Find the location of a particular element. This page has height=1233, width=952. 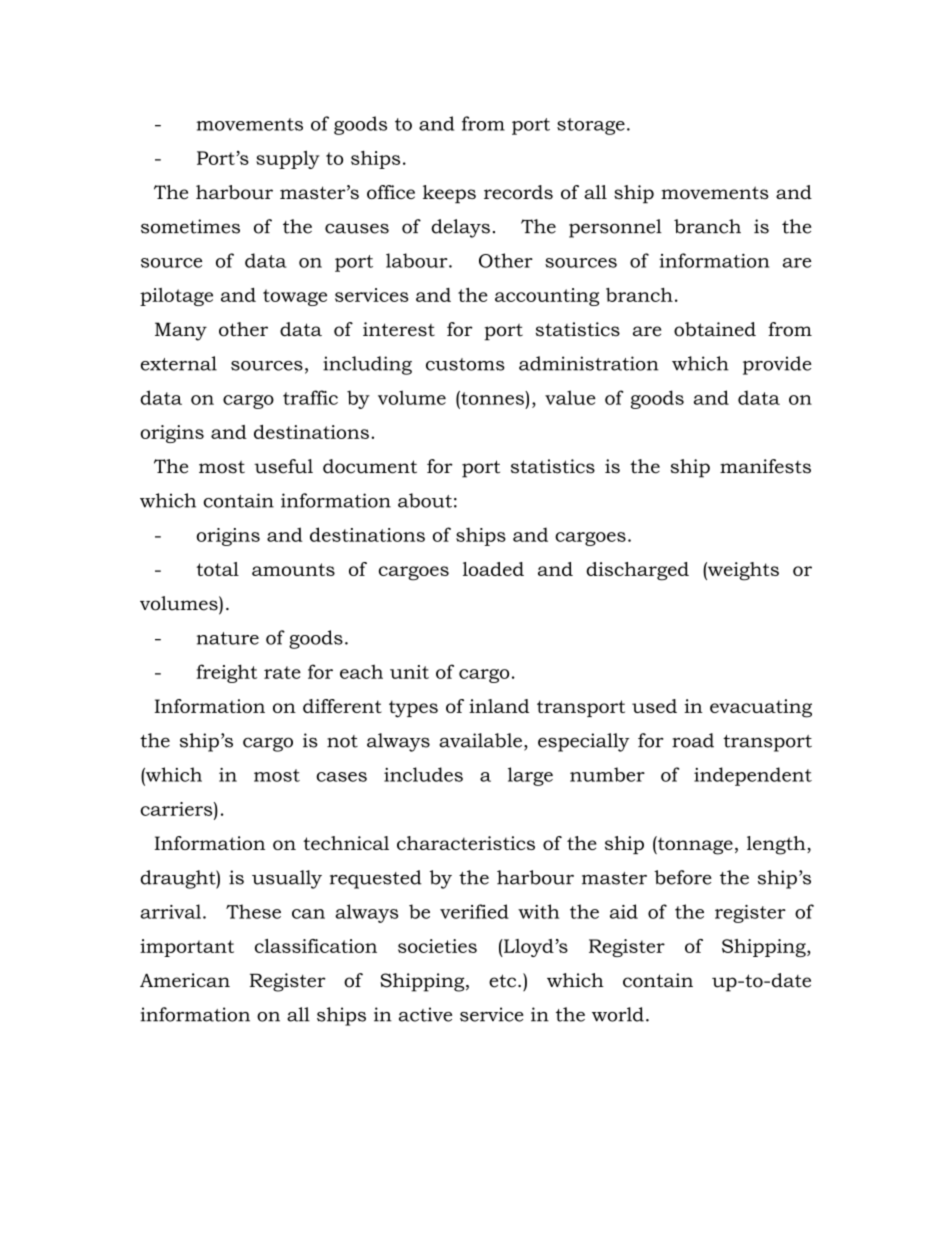

supply is located at coordinates (288, 159).
